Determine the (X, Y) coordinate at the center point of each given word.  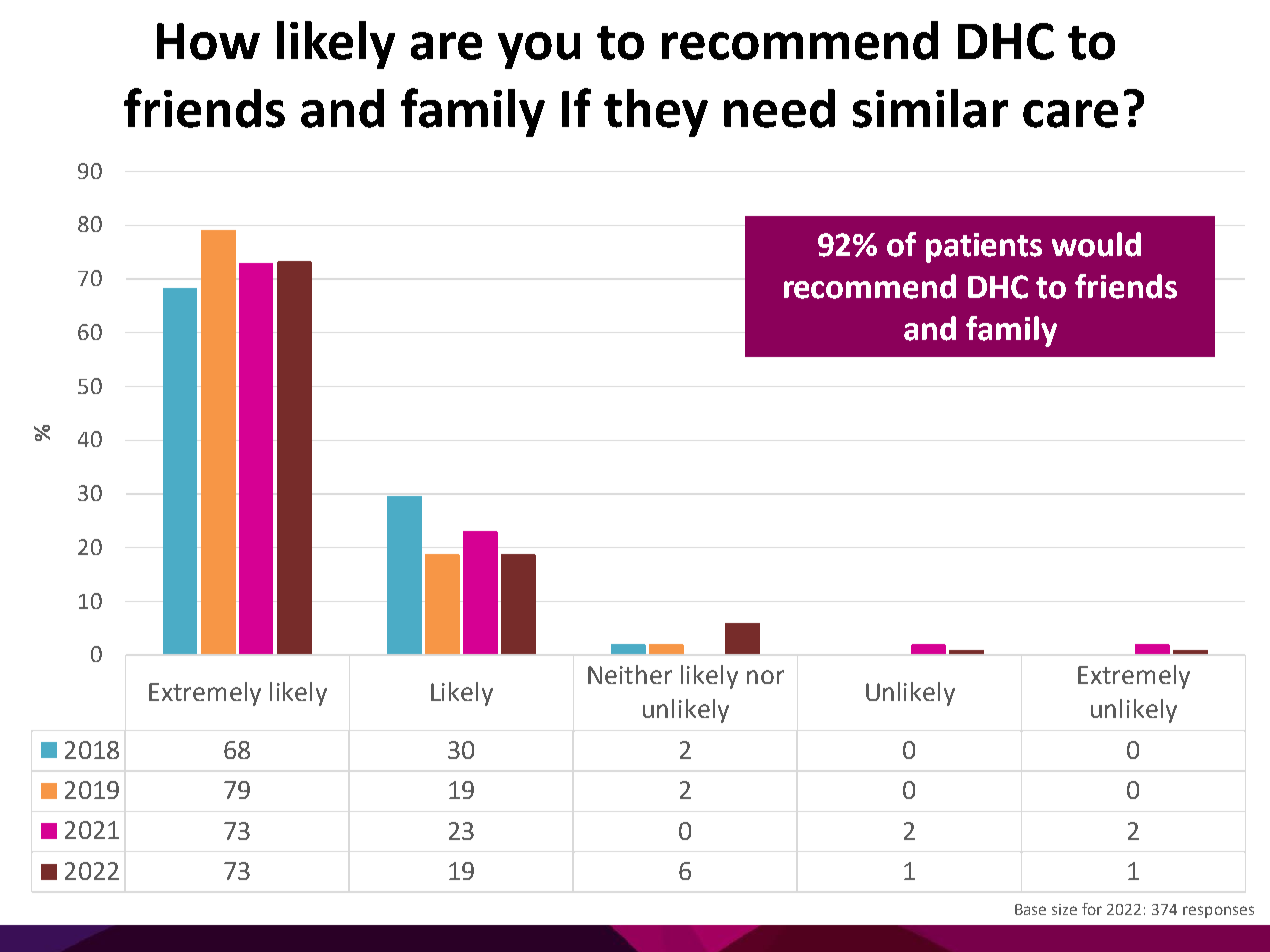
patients (984, 248)
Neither (630, 674)
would (1096, 244)
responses (1218, 912)
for (1092, 909)
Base (1030, 909)
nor (765, 677)
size (1064, 909)
